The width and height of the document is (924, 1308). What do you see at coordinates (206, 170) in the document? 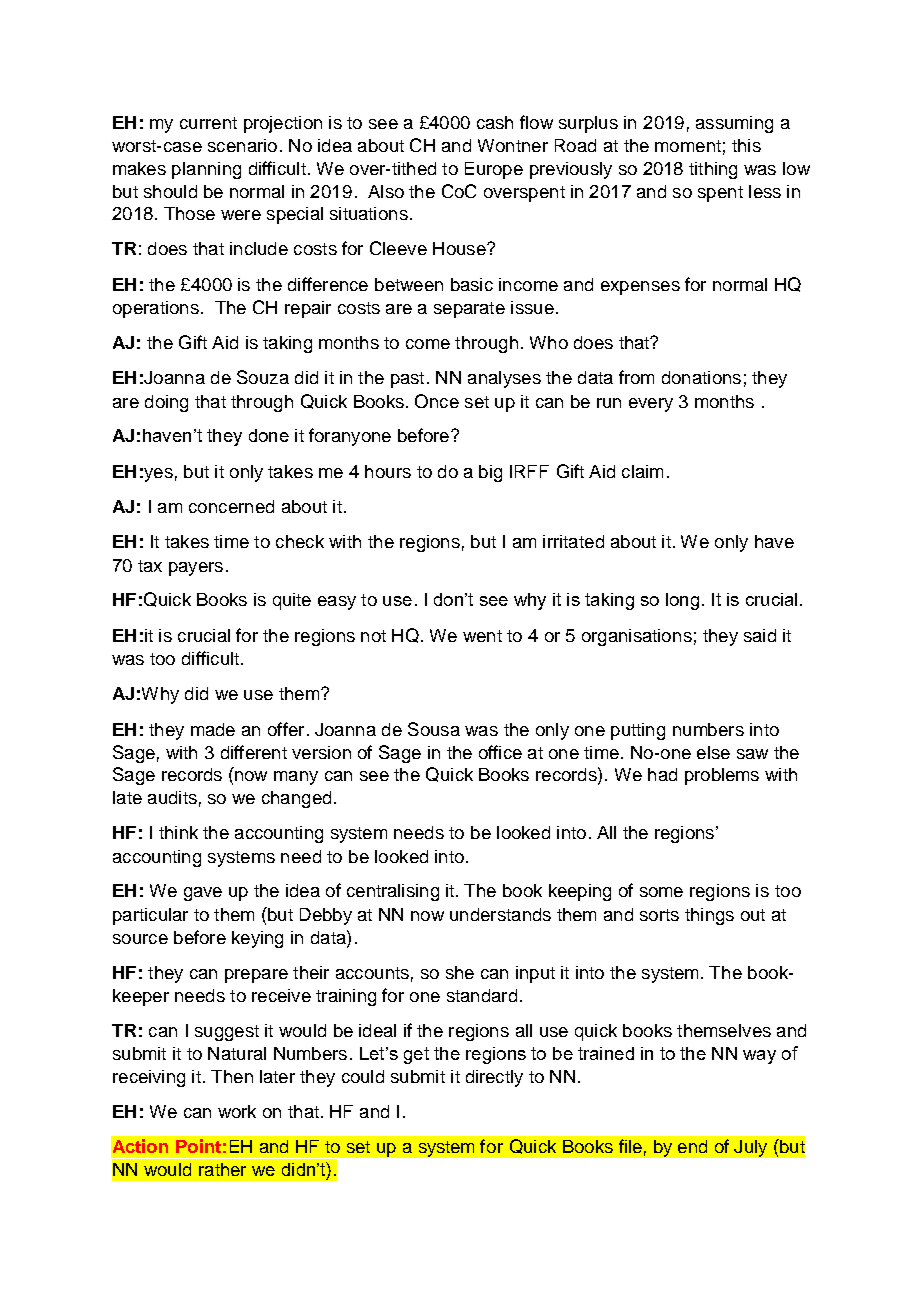
I see `planning` at bounding box center [206, 170].
